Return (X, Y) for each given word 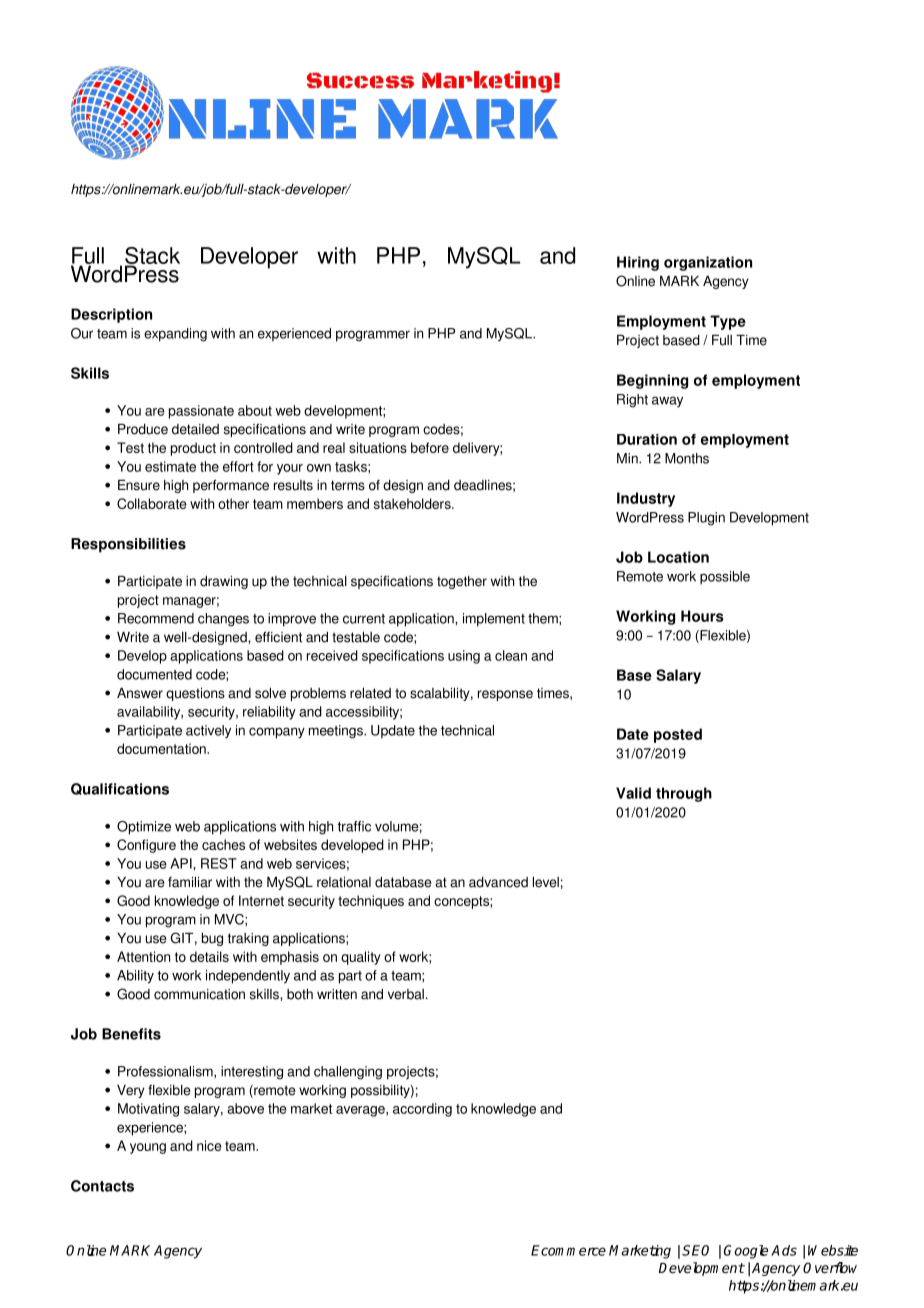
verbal (406, 994)
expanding (175, 335)
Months (687, 458)
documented (154, 674)
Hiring (638, 263)
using (464, 657)
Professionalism (166, 1071)
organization (708, 263)
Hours (702, 616)
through (684, 794)
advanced (498, 882)
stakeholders (413, 503)
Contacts (102, 1186)
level (546, 882)
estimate (170, 466)
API (182, 863)
